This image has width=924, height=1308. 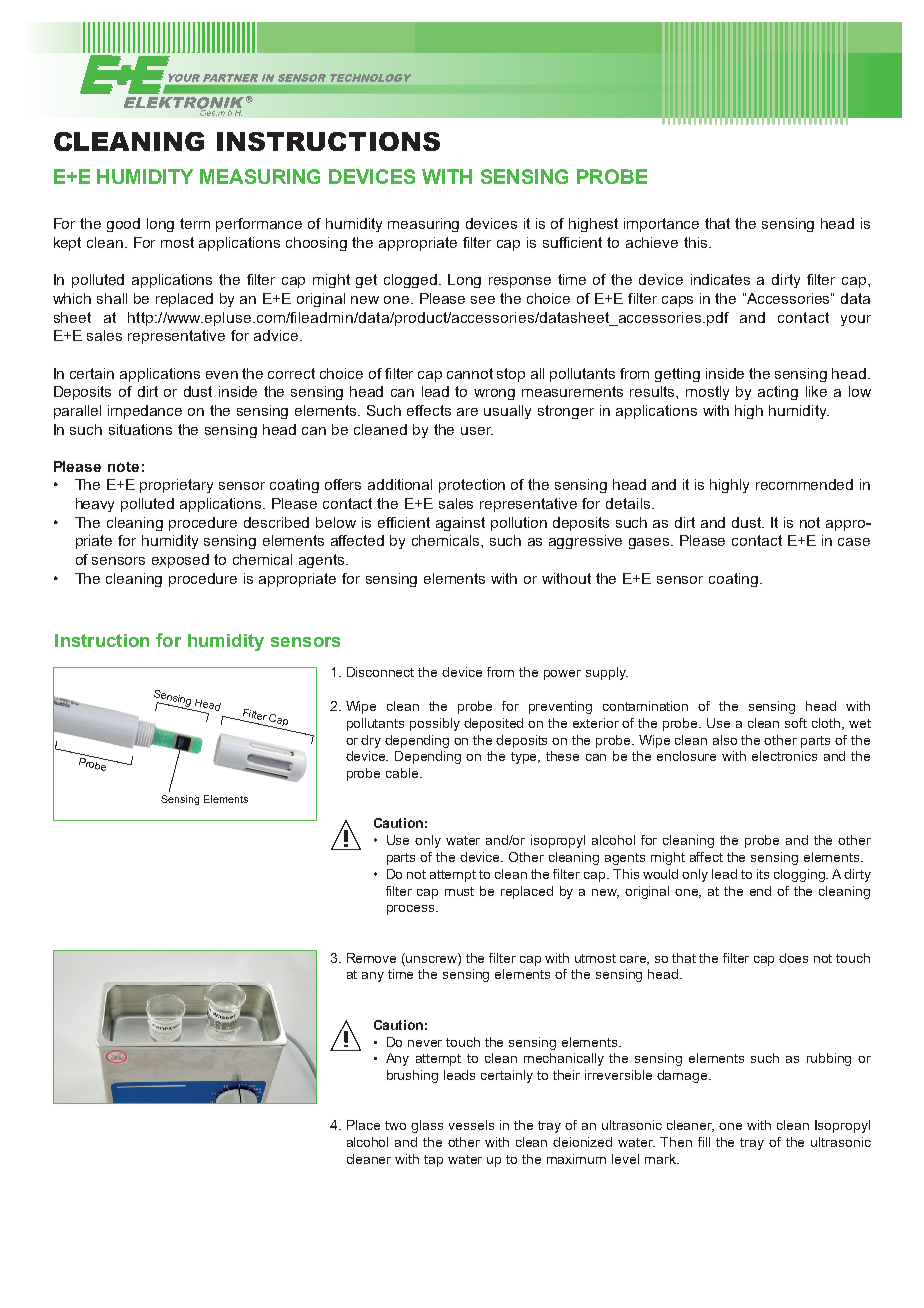 What do you see at coordinates (403, 773) in the image?
I see `cable` at bounding box center [403, 773].
